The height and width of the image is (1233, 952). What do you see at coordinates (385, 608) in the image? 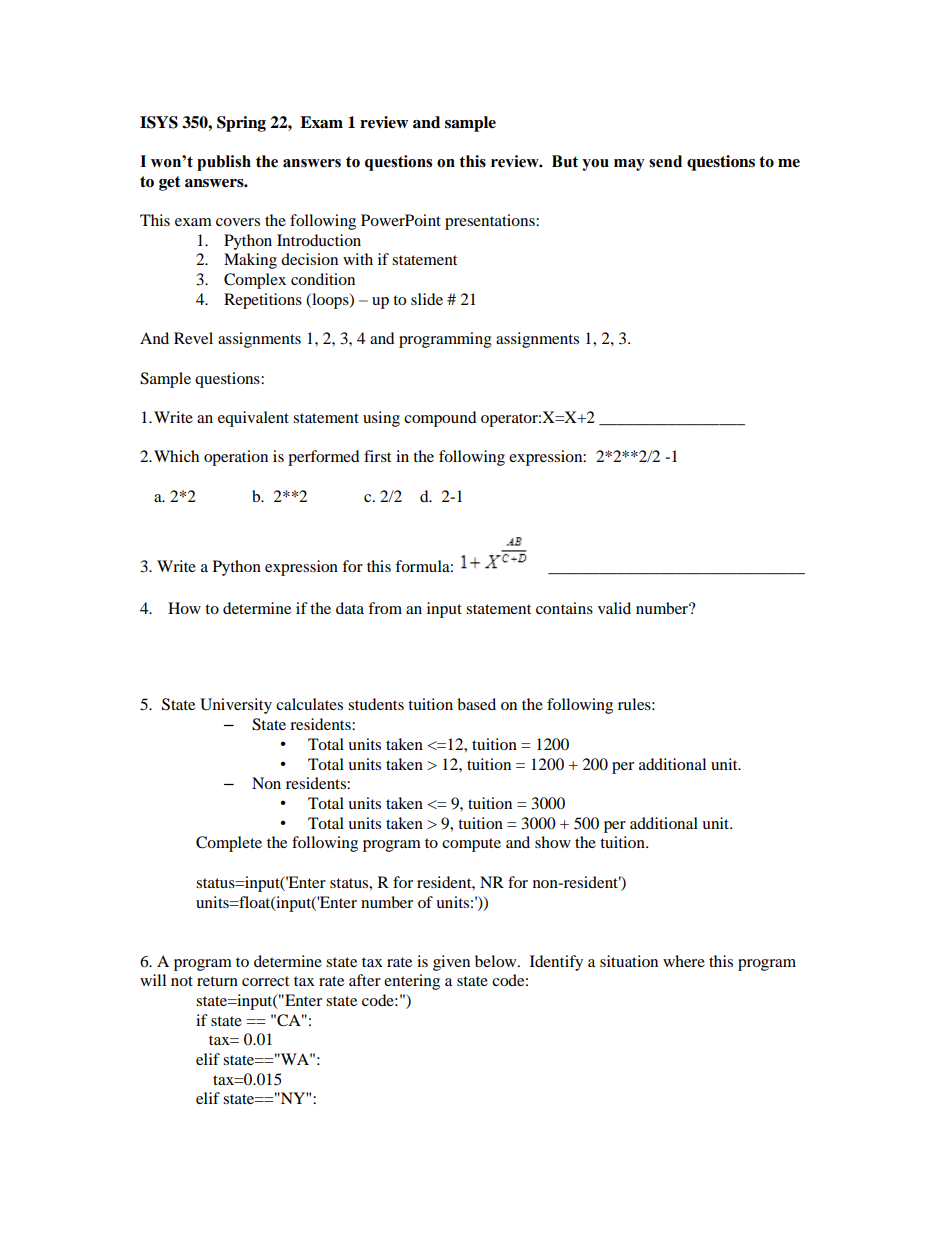
I see `from` at bounding box center [385, 608].
